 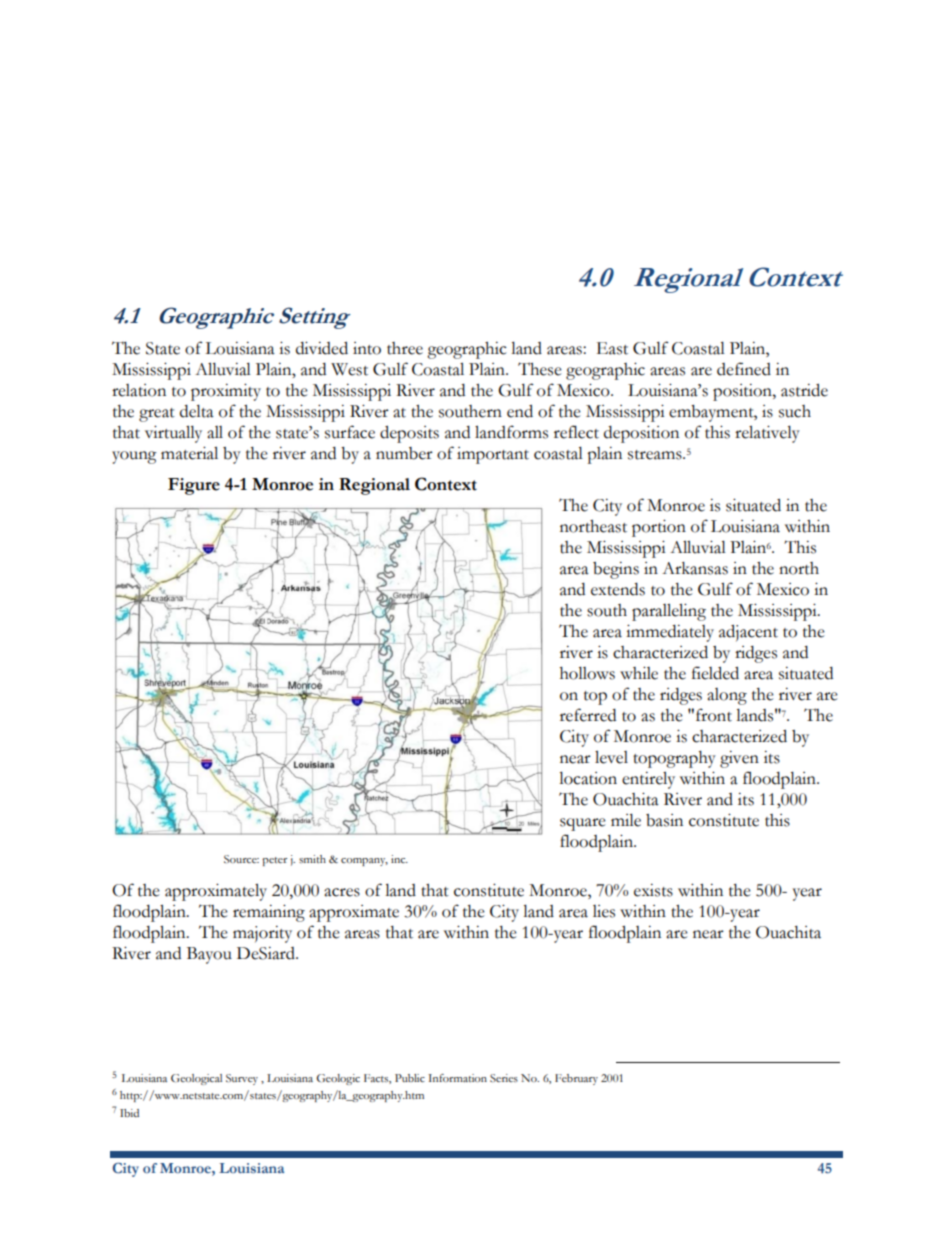 What do you see at coordinates (399, 859) in the page?
I see `inc` at bounding box center [399, 859].
